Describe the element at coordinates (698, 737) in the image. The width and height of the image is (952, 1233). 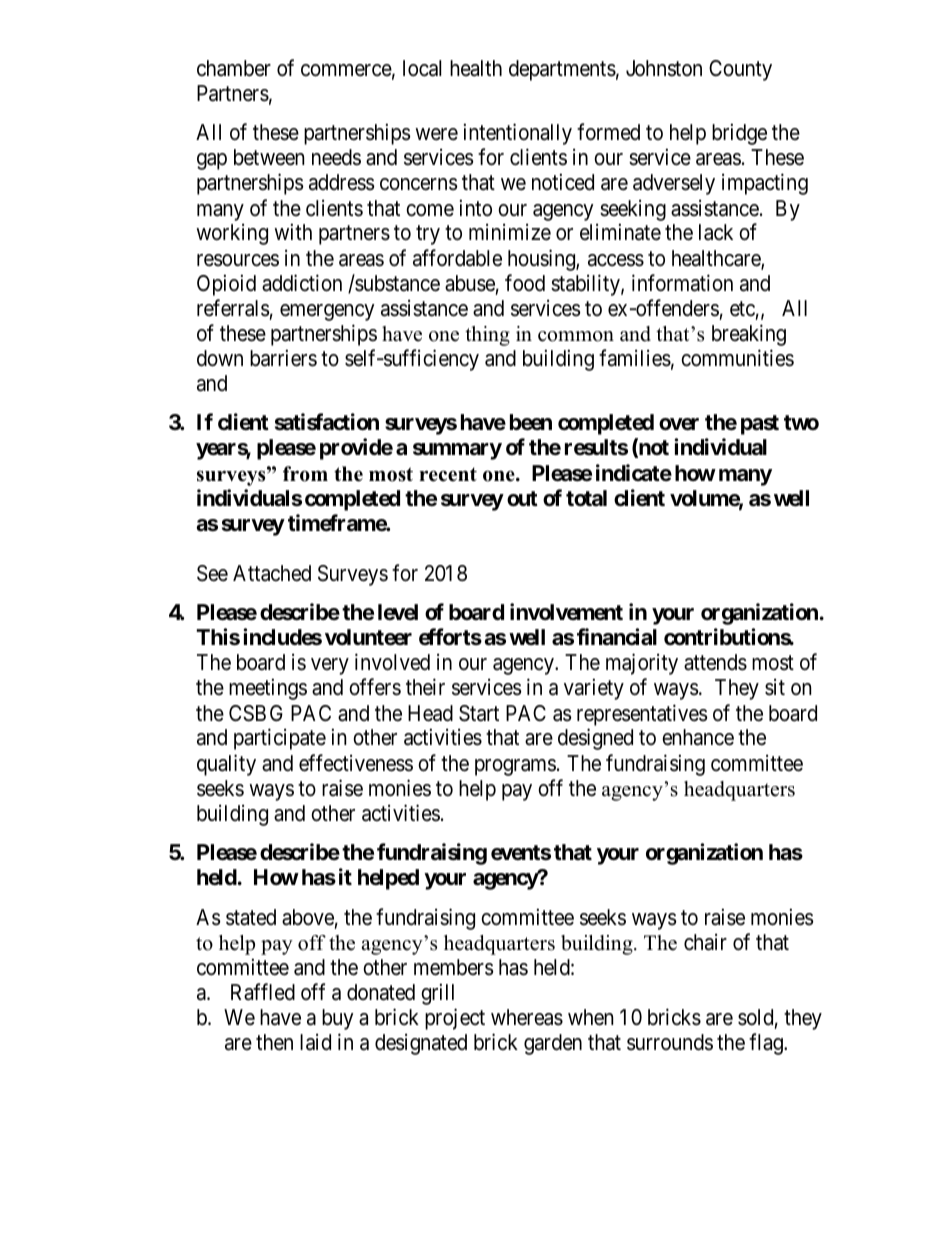
I see `enhance` at that location.
